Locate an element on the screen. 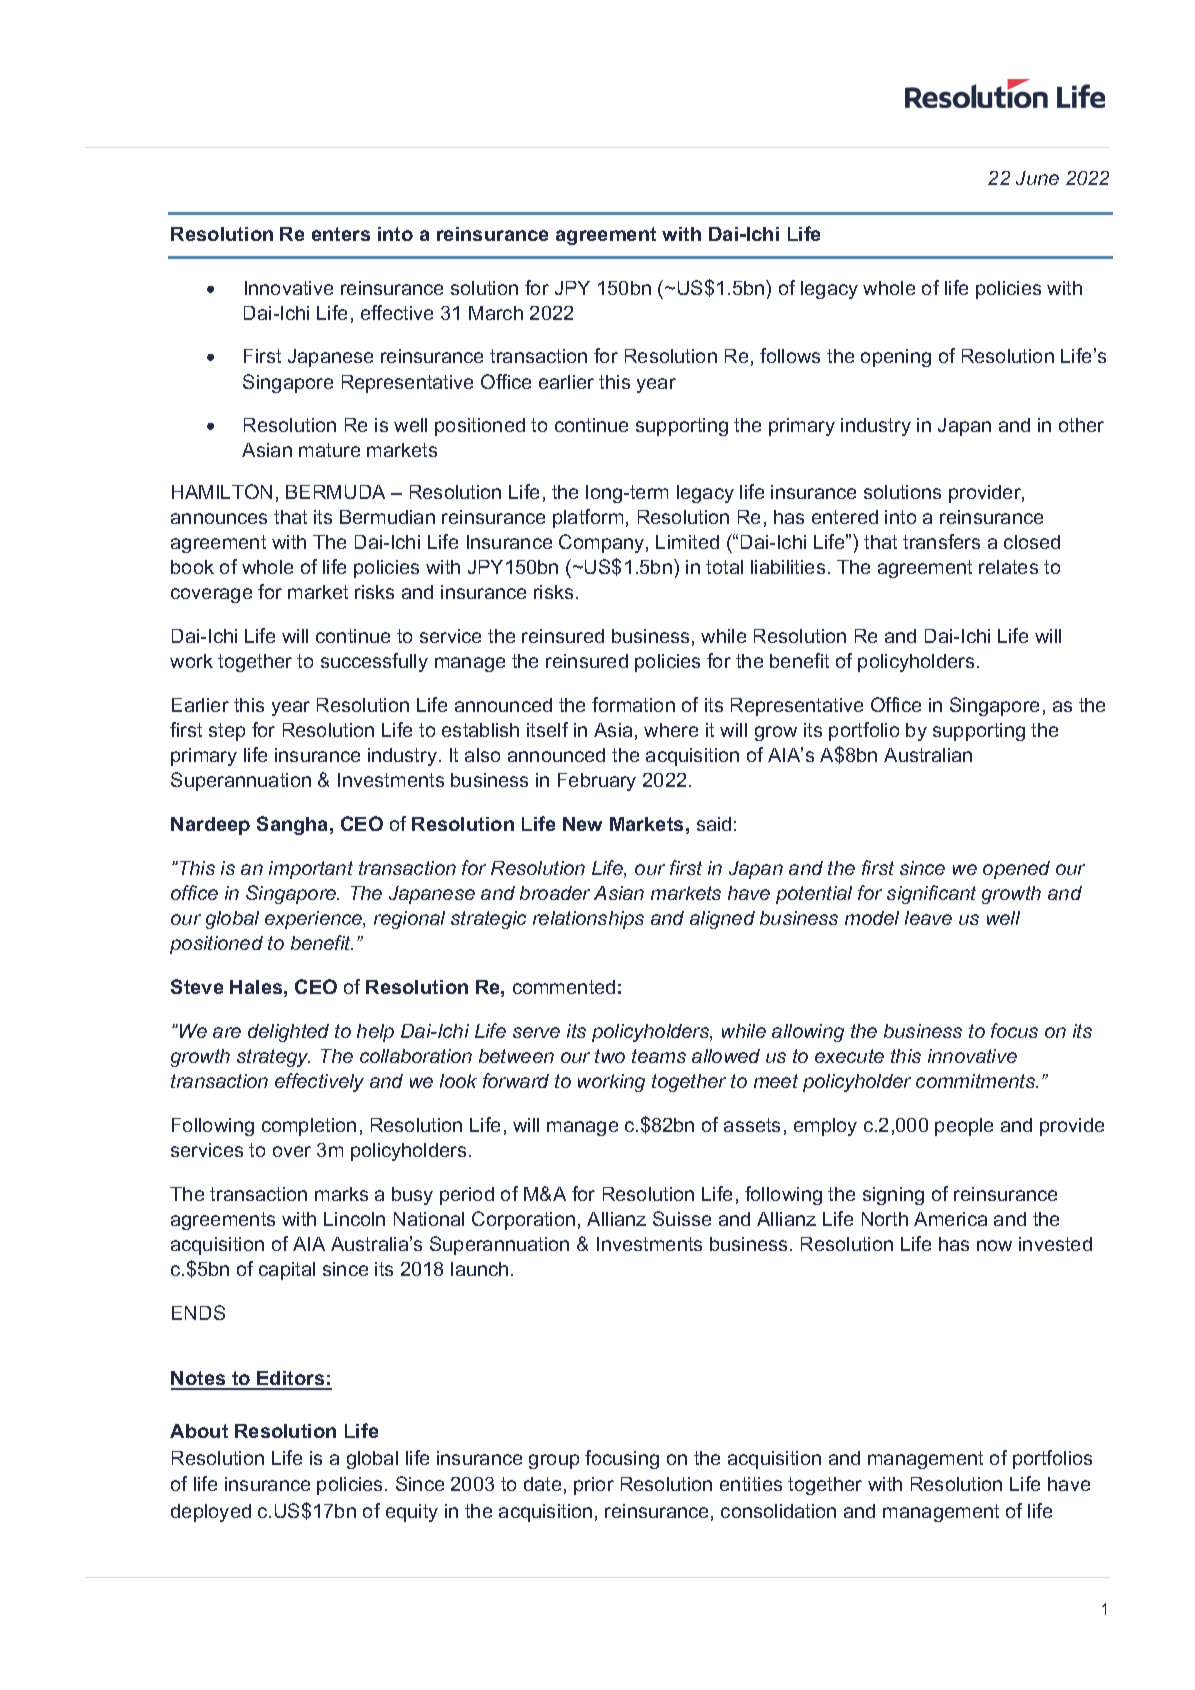 This screenshot has width=1195, height=1690. important is located at coordinates (311, 870).
